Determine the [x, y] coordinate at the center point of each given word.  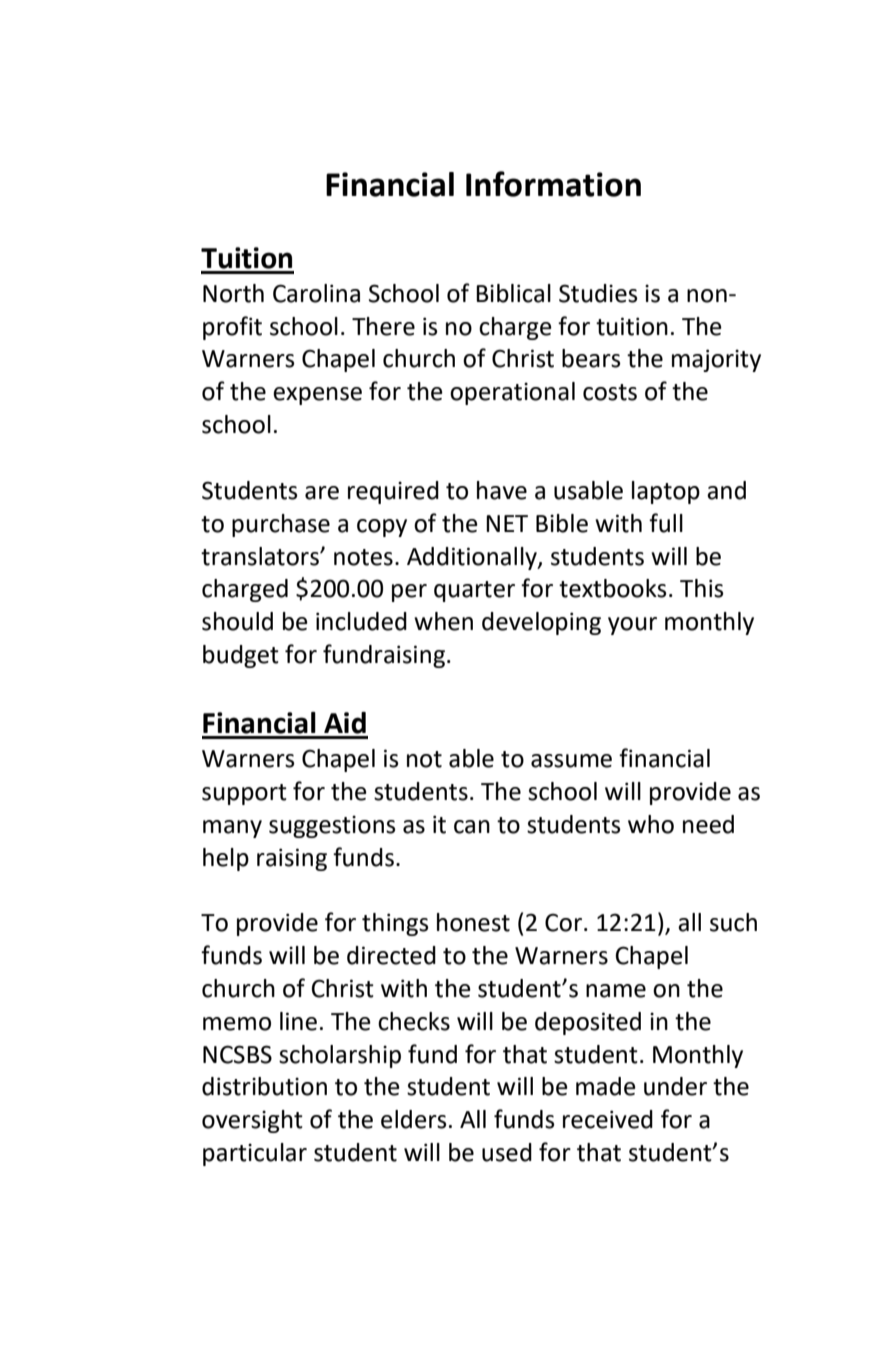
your [632, 626]
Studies [598, 293]
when [443, 621]
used [507, 1152]
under [675, 1086]
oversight [252, 1121]
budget [241, 656]
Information [553, 184]
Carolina [316, 293]
